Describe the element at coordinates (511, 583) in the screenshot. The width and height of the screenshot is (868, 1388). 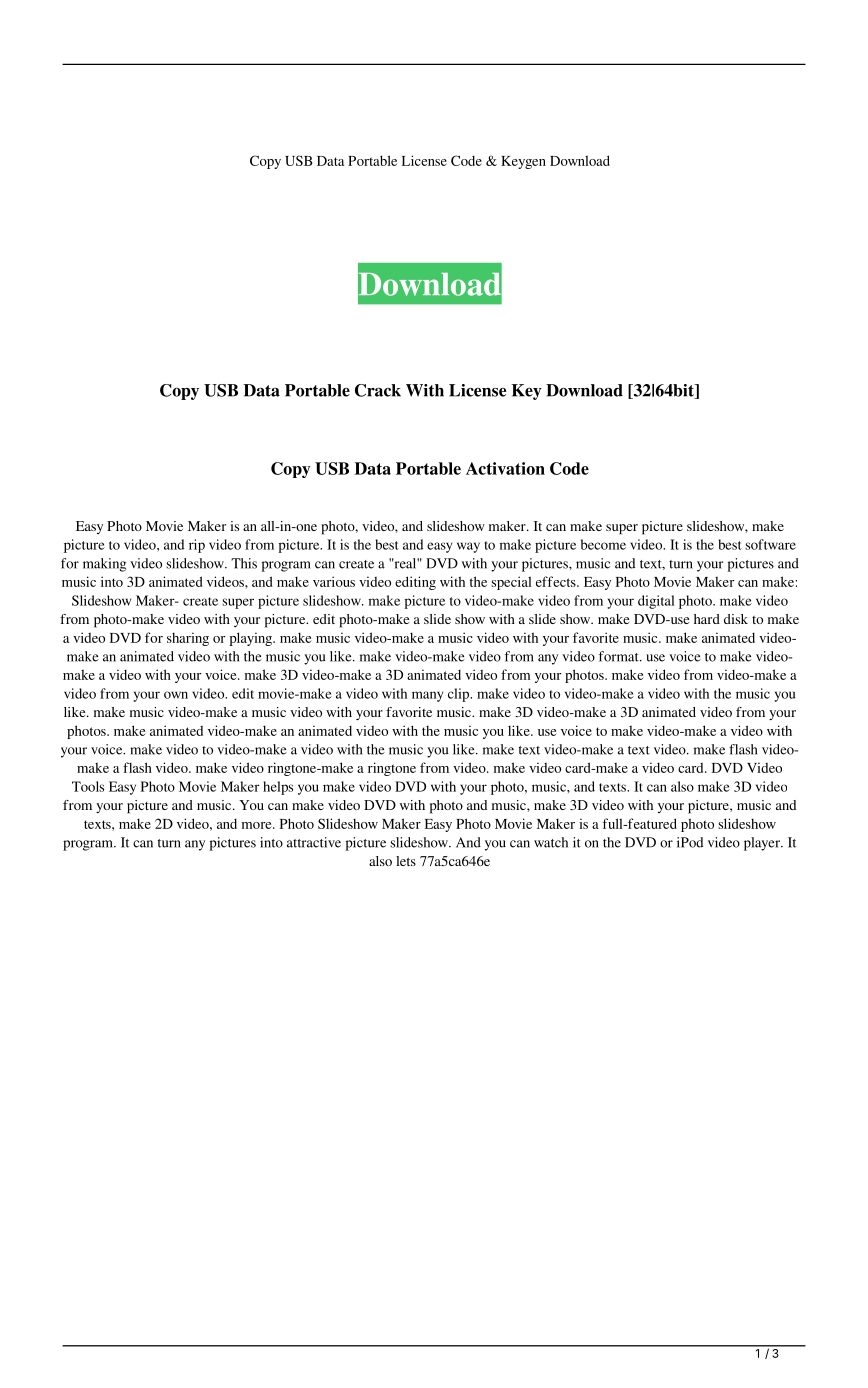
I see `special` at that location.
